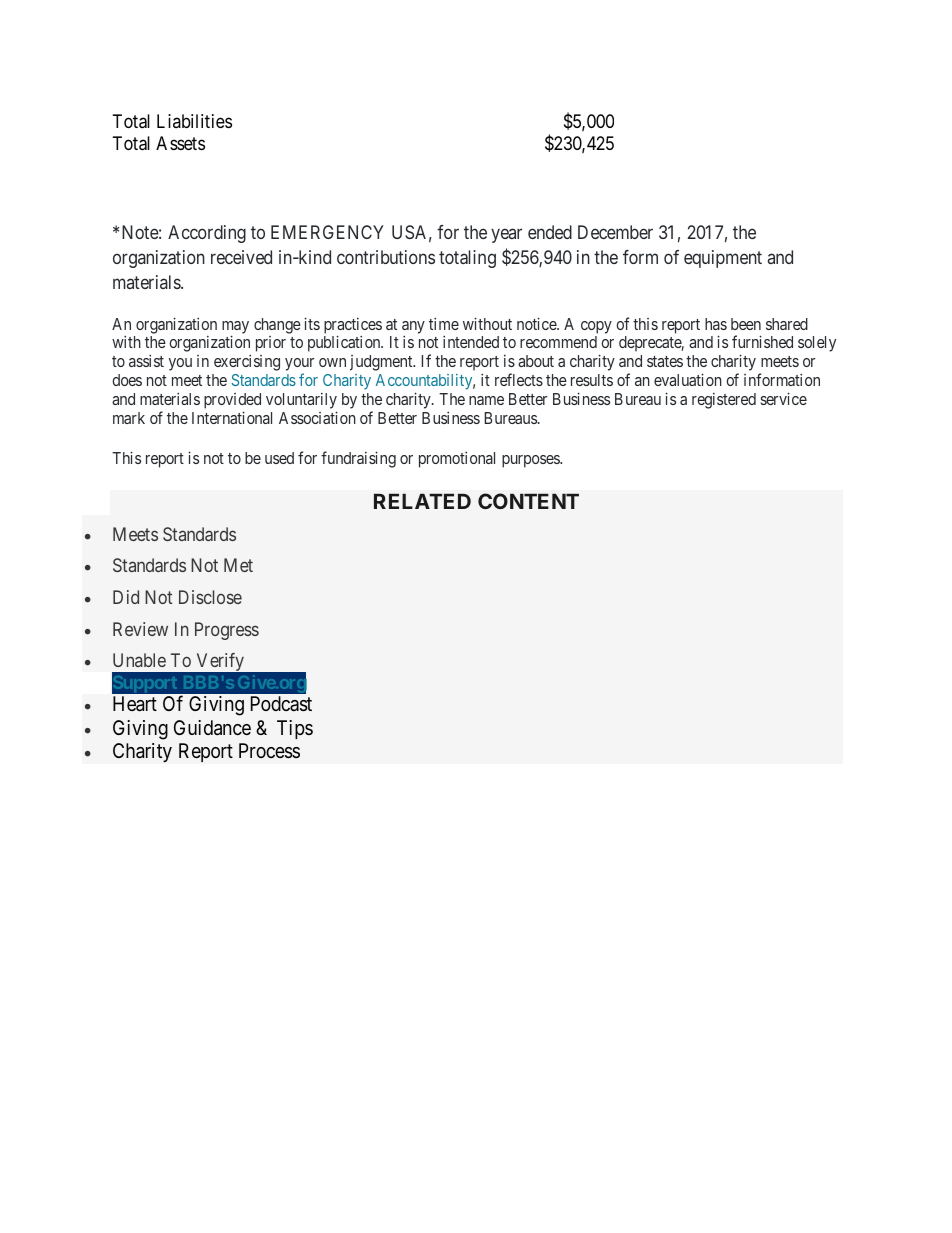  I want to click on Tips, so click(295, 729).
